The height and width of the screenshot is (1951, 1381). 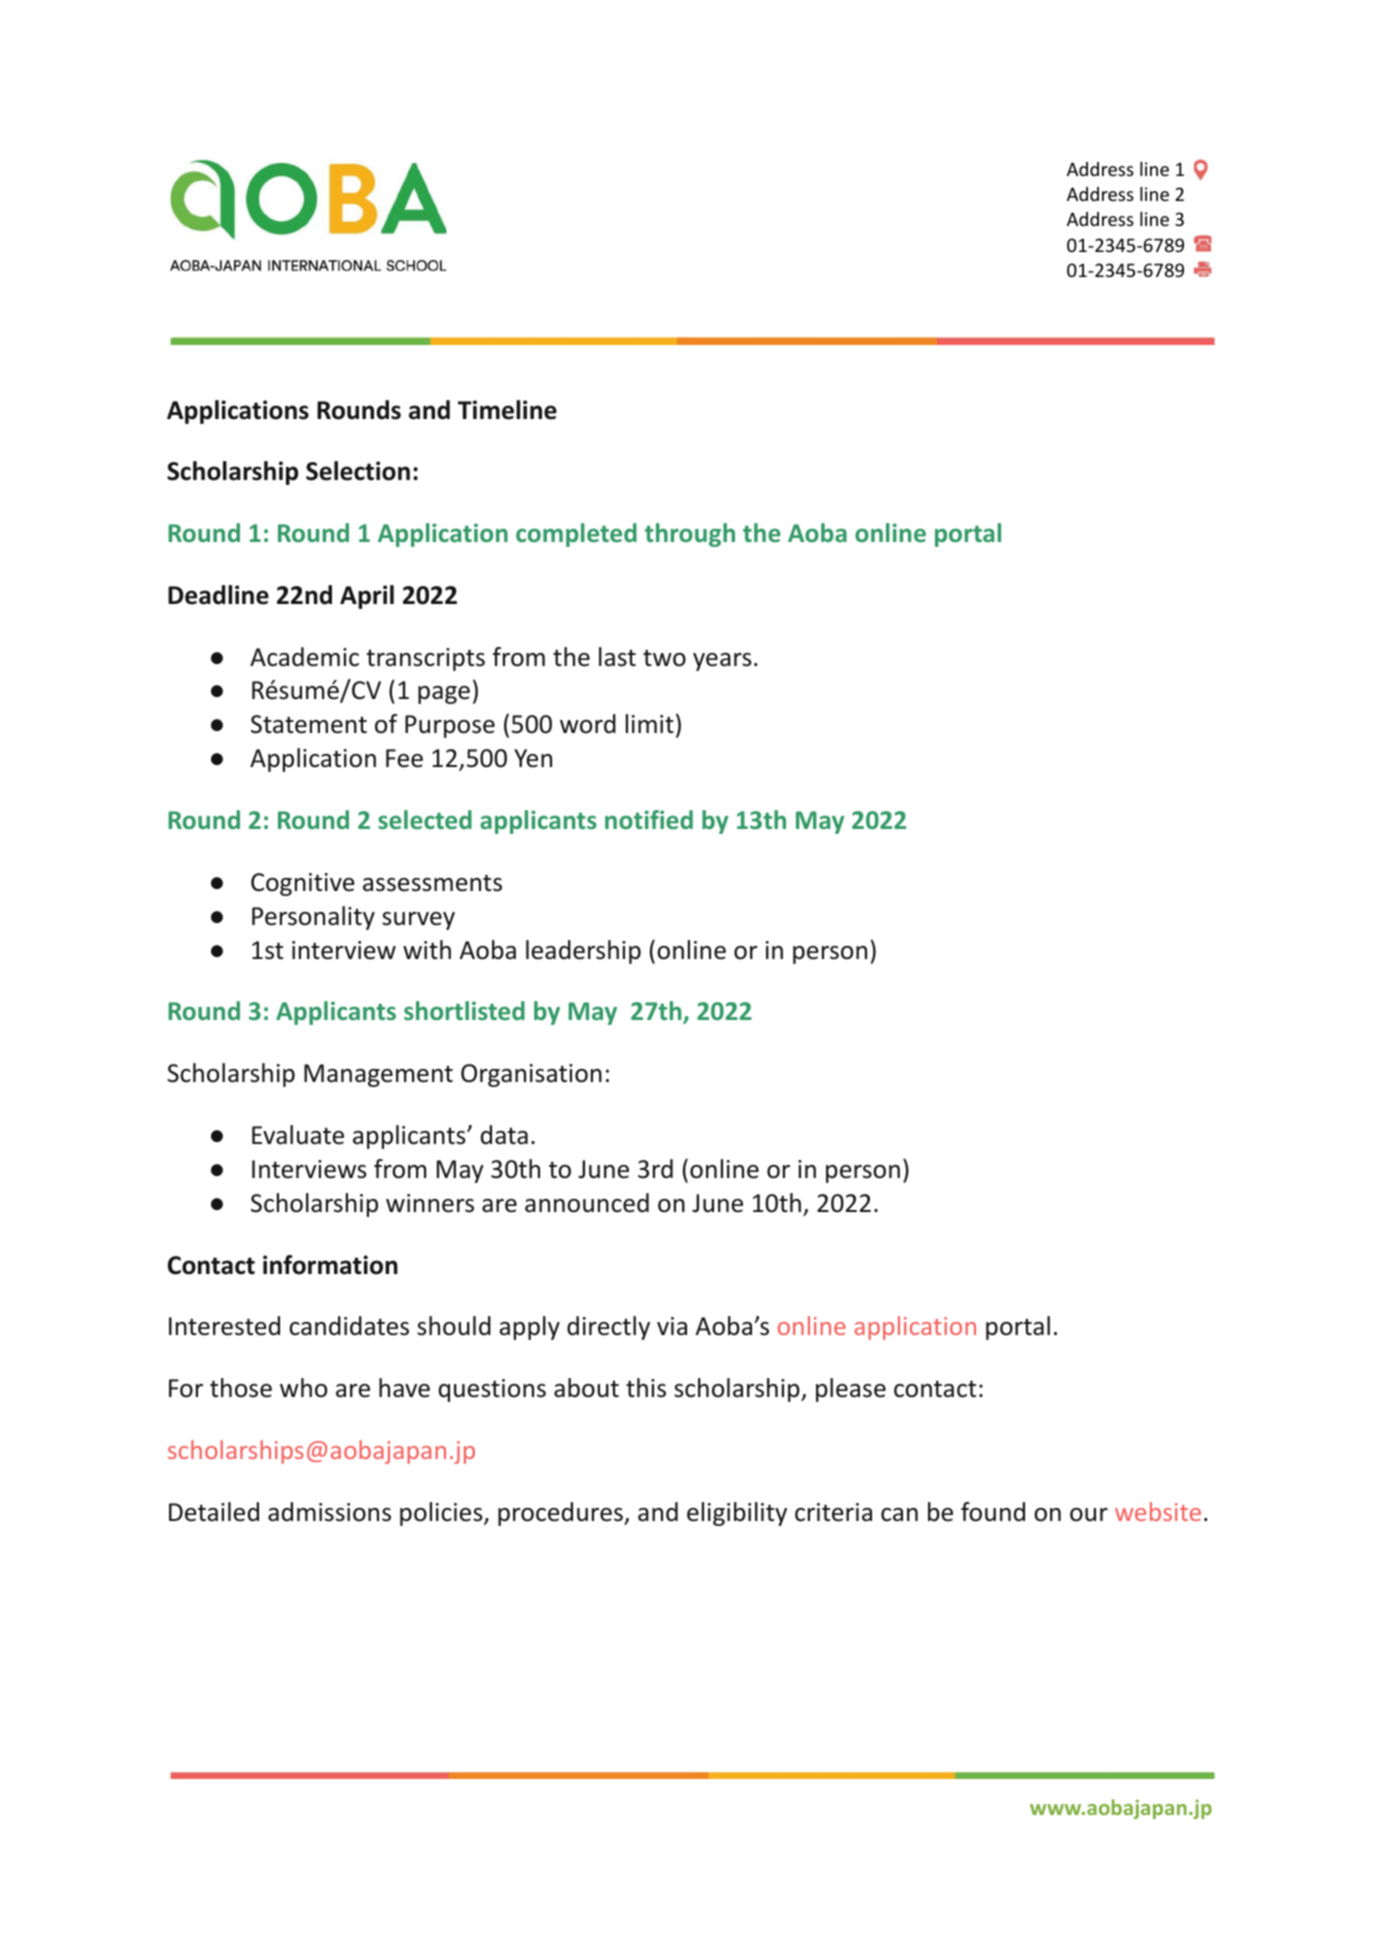 What do you see at coordinates (649, 819) in the screenshot?
I see `notified` at bounding box center [649, 819].
